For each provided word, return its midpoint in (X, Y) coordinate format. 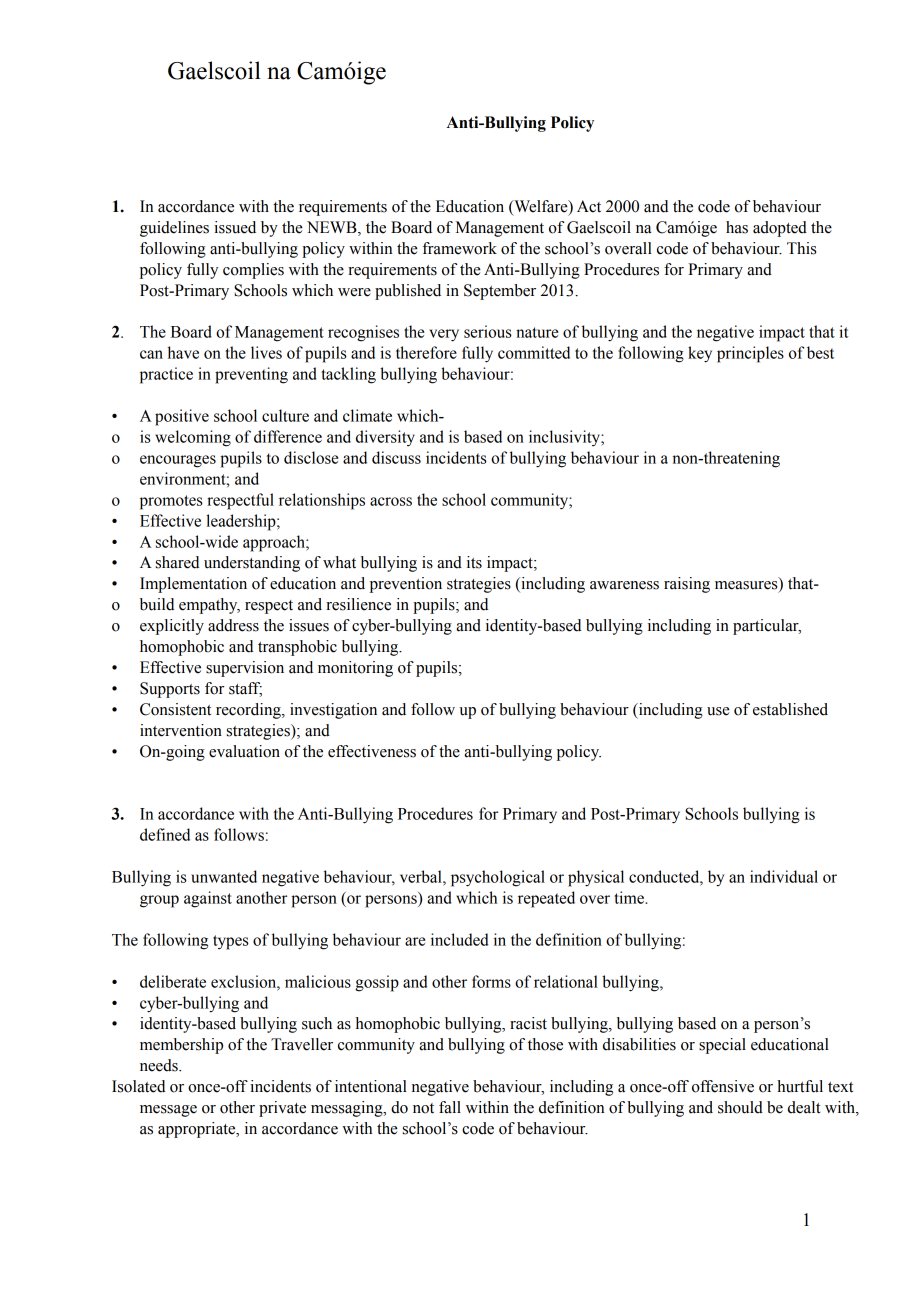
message (168, 1111)
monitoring (355, 669)
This (801, 248)
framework (459, 248)
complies (253, 271)
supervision (245, 669)
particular (767, 627)
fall (450, 1107)
